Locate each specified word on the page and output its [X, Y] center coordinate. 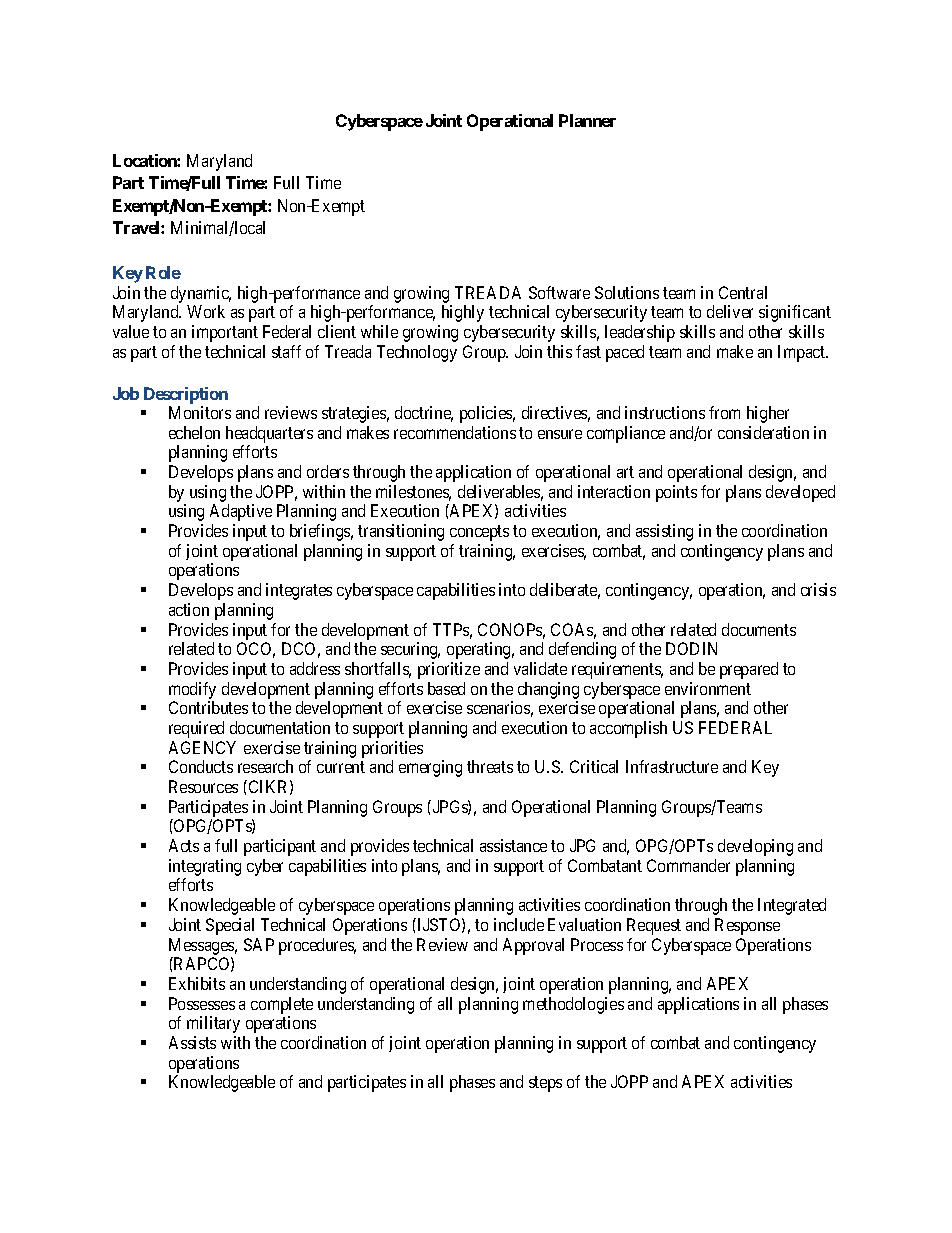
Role [163, 272]
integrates [299, 591]
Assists [192, 1042]
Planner [587, 120]
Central [743, 292]
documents [759, 629]
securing [410, 650]
